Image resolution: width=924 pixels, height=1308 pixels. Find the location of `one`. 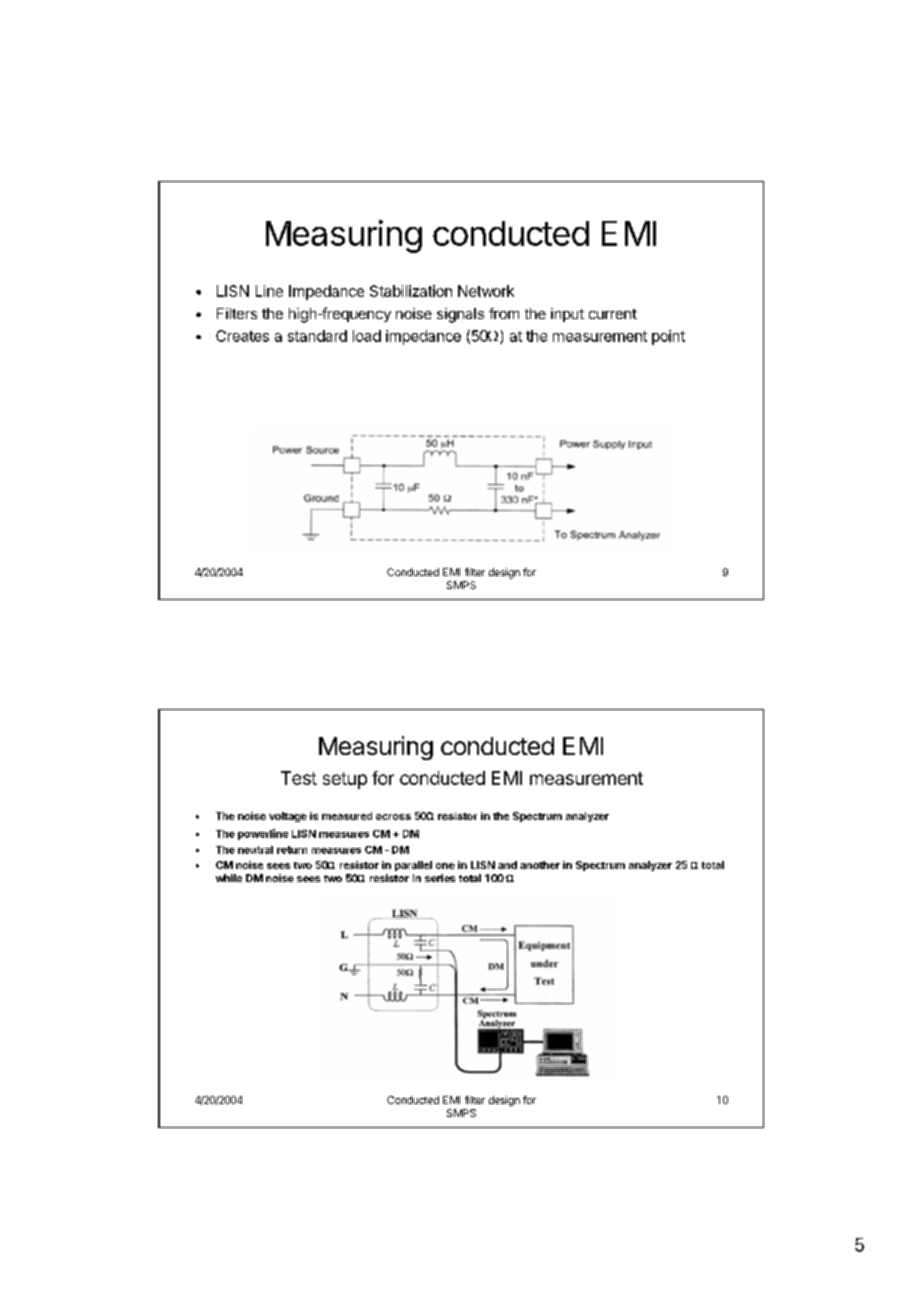

one is located at coordinates (445, 866).
